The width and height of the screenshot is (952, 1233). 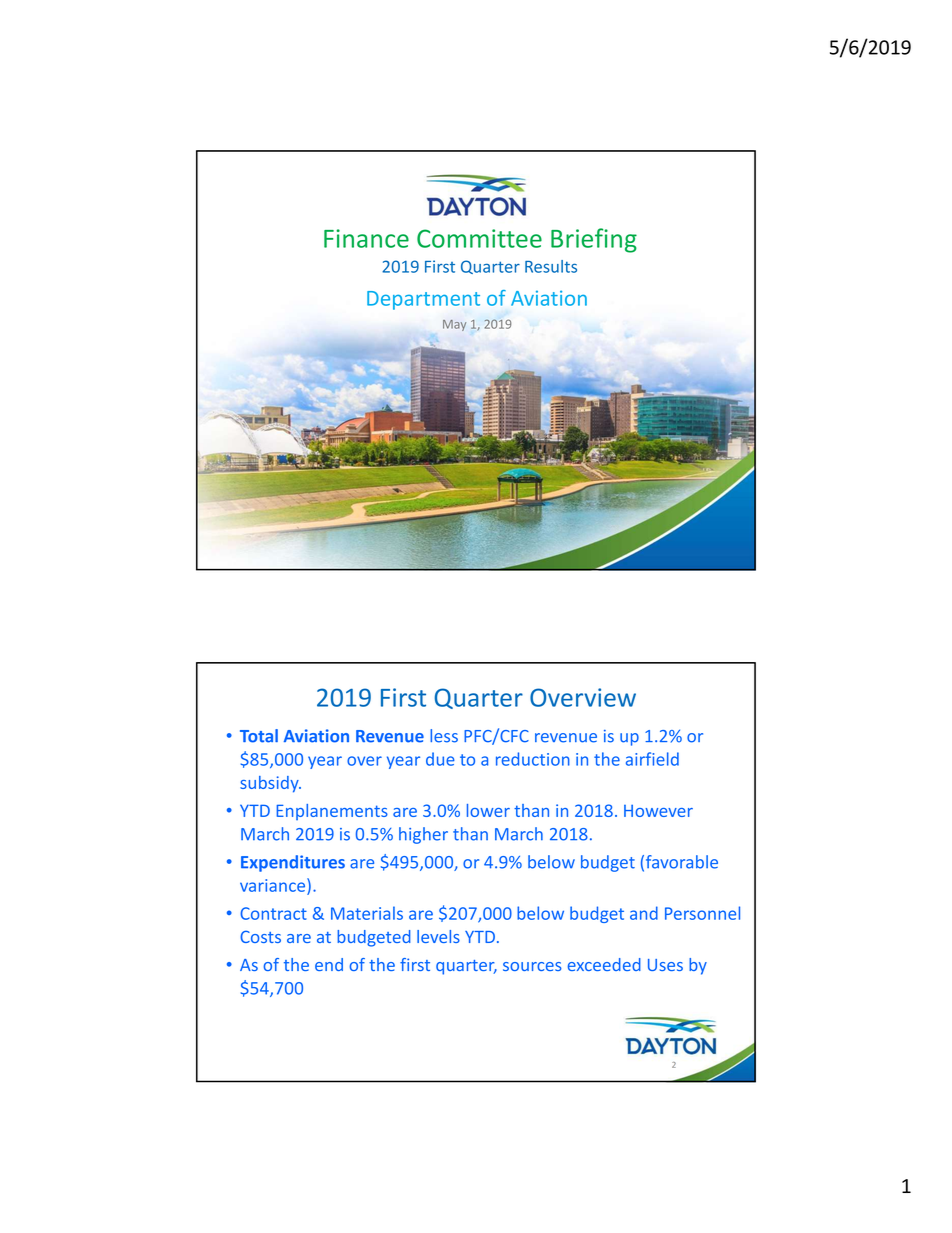 What do you see at coordinates (259, 736) in the screenshot?
I see `Total` at bounding box center [259, 736].
